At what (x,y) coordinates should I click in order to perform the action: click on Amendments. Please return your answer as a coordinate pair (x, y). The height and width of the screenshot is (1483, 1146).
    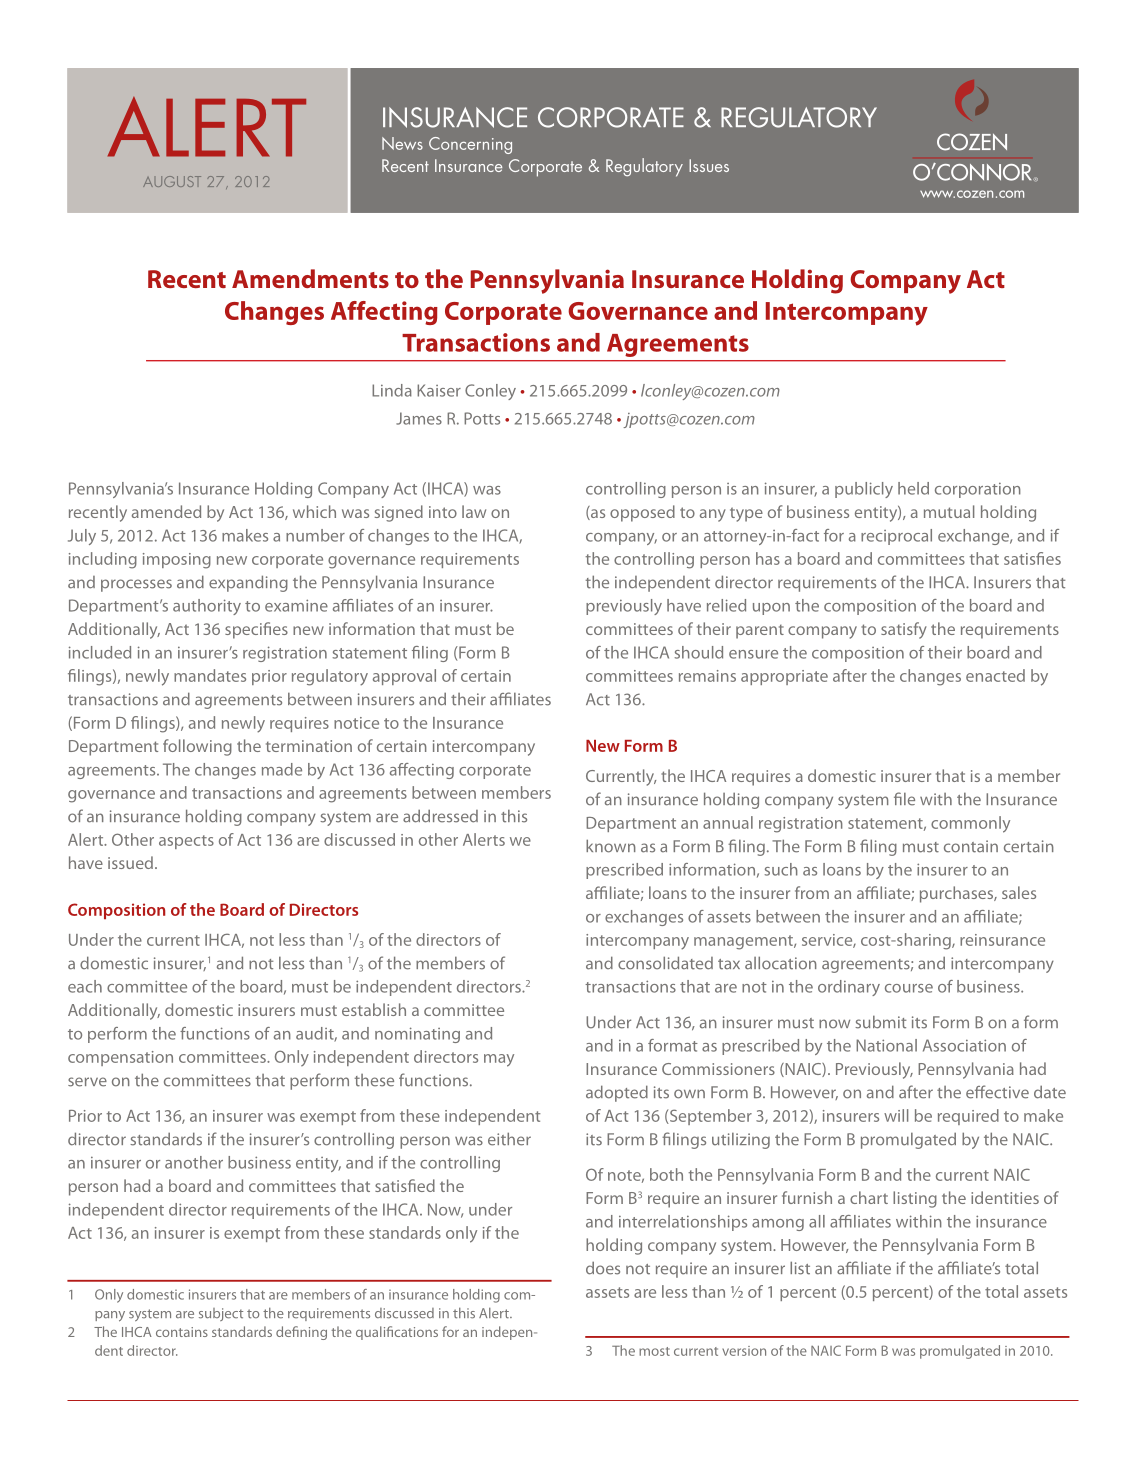
    Looking at the image, I should click on (310, 278).
